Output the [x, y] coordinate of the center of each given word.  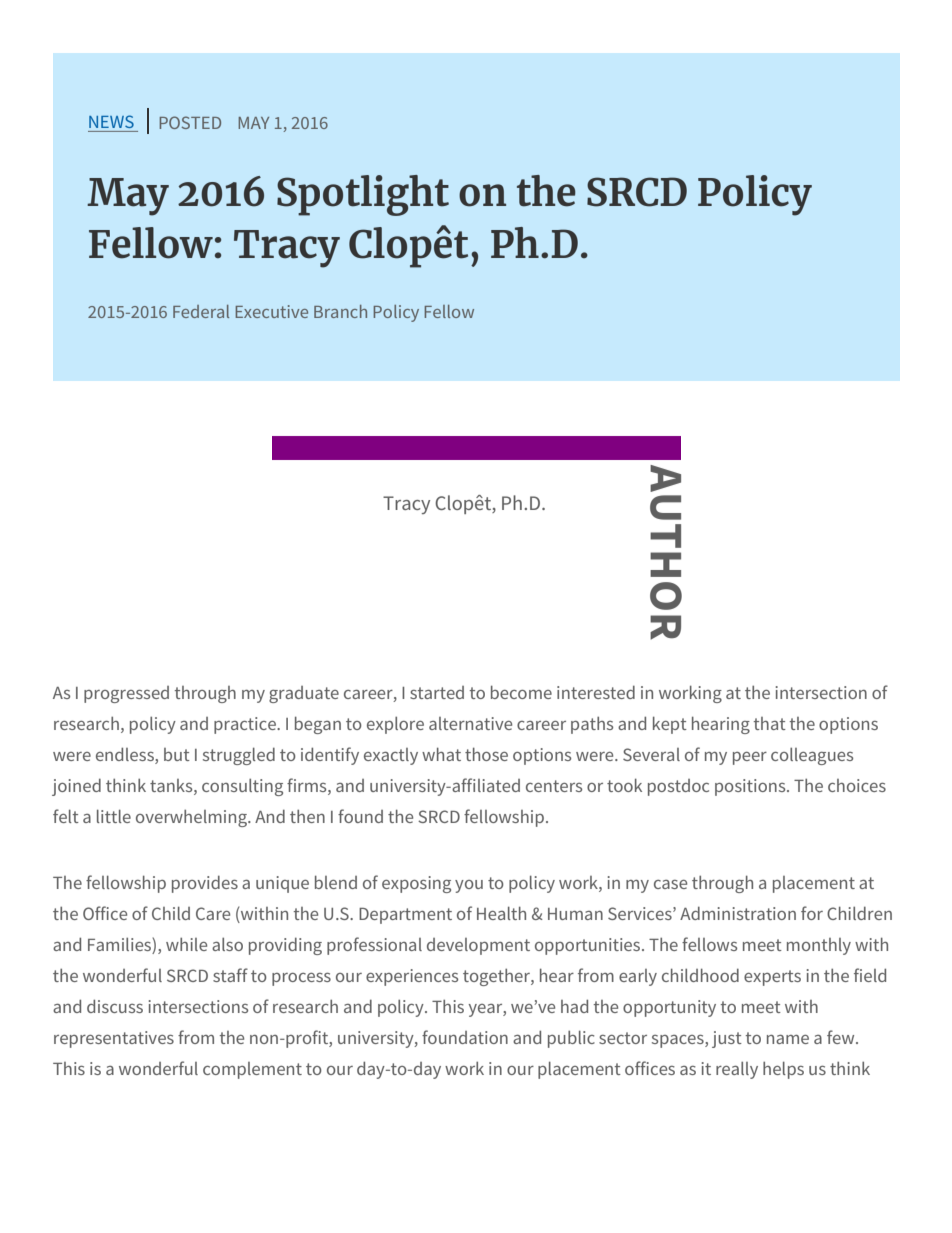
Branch [340, 311]
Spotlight [363, 195]
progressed [126, 694]
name [788, 1039]
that [770, 723]
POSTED [190, 122]
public [571, 1039]
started [437, 692]
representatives [114, 1039]
